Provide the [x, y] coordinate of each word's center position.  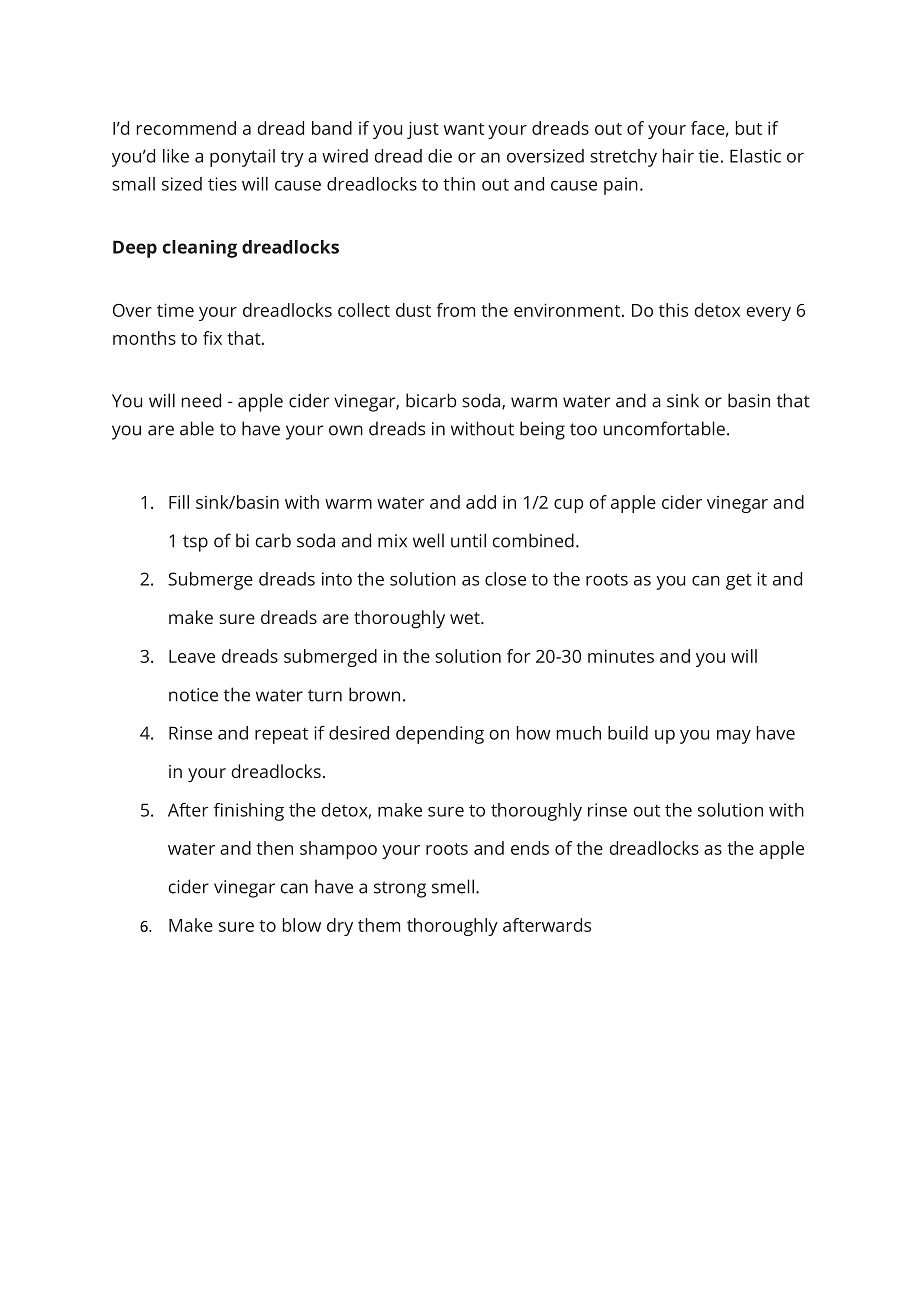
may [734, 737]
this [673, 310]
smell [453, 886]
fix [212, 338]
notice [193, 695]
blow [302, 925]
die [440, 156]
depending [440, 735]
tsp [195, 543]
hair [678, 156]
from [456, 310]
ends [530, 848]
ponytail [242, 158]
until [468, 540]
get [739, 582]
